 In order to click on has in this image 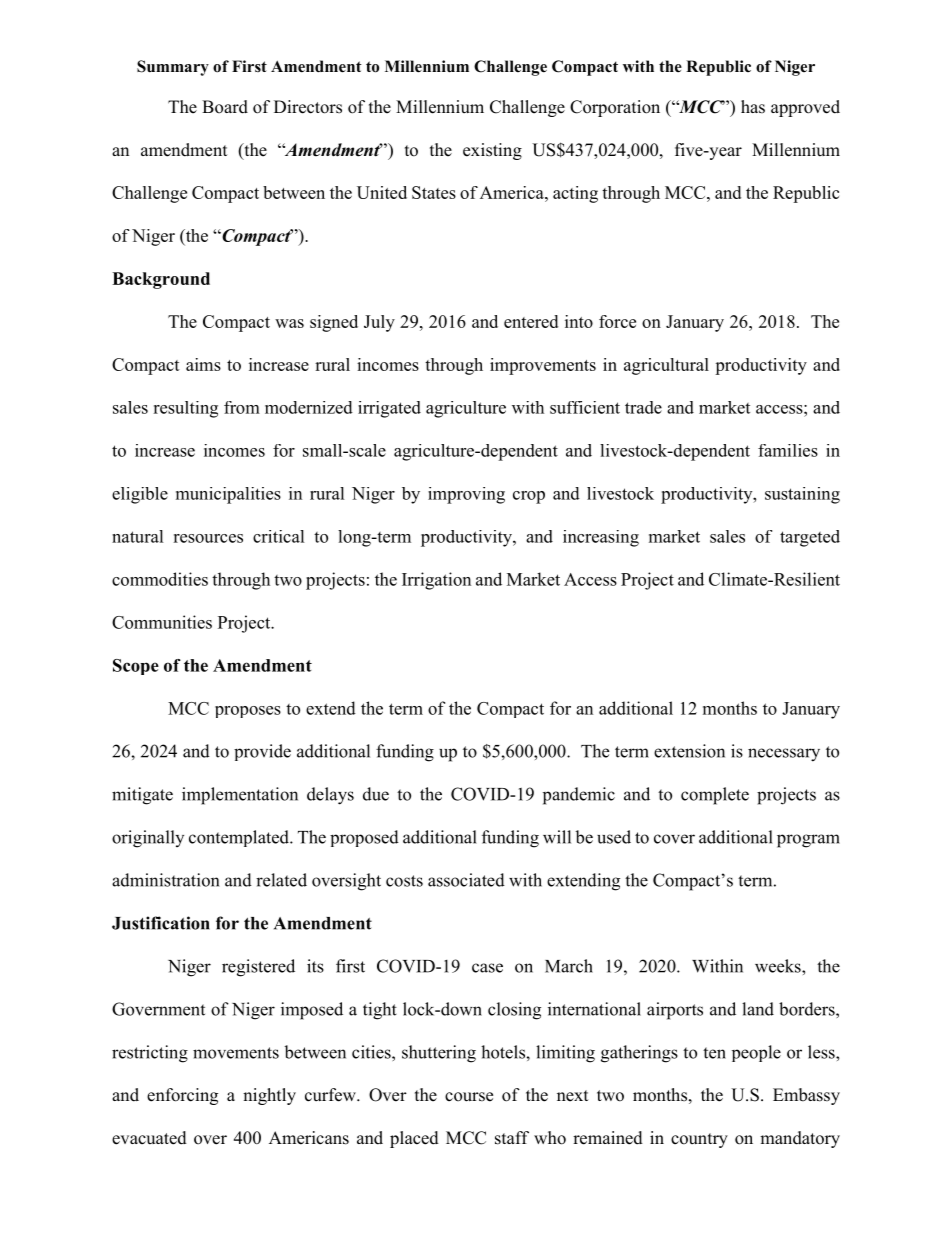, I will do `click(753, 107)`.
